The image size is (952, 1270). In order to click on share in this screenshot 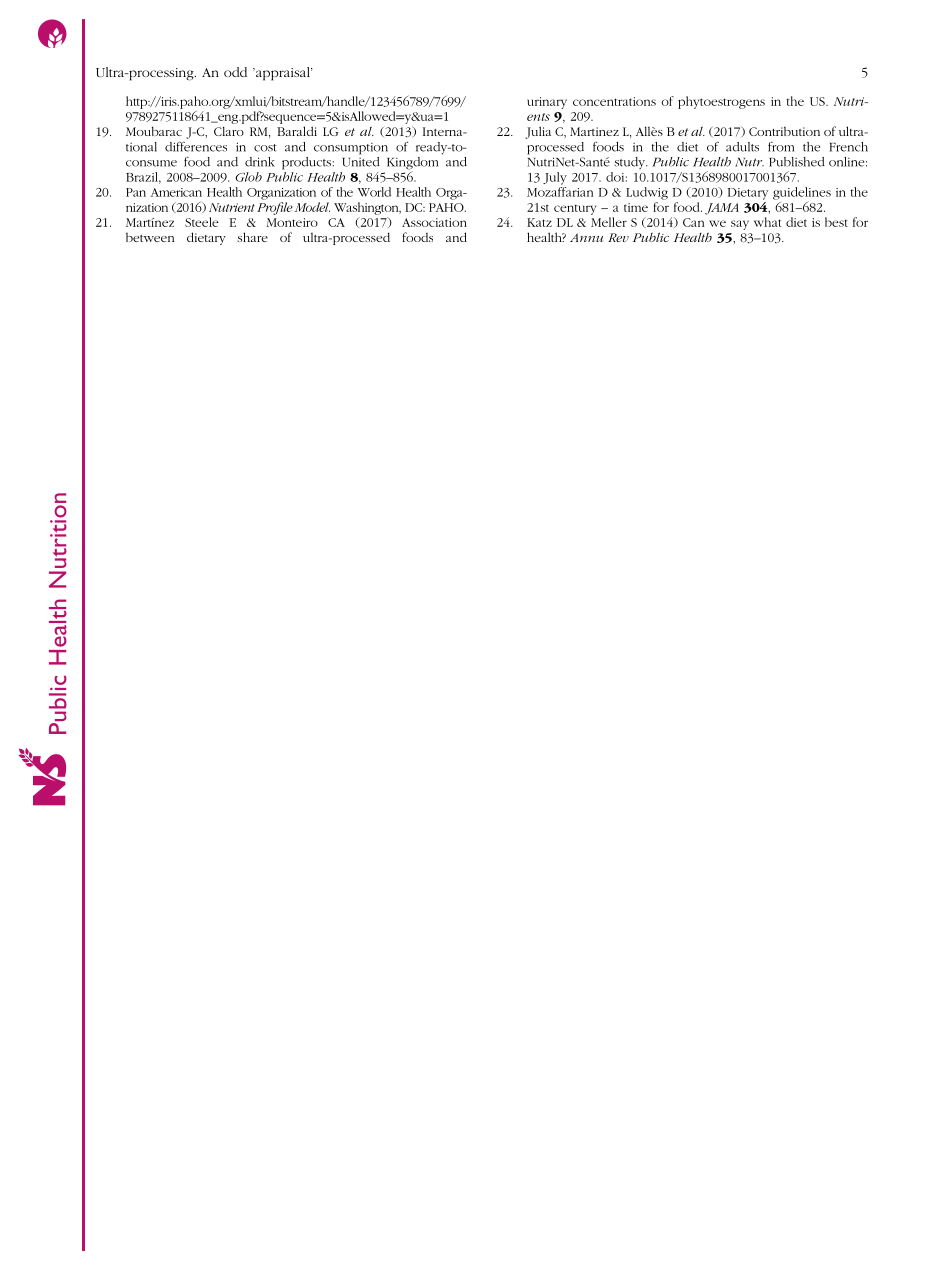, I will do `click(252, 237)`.
